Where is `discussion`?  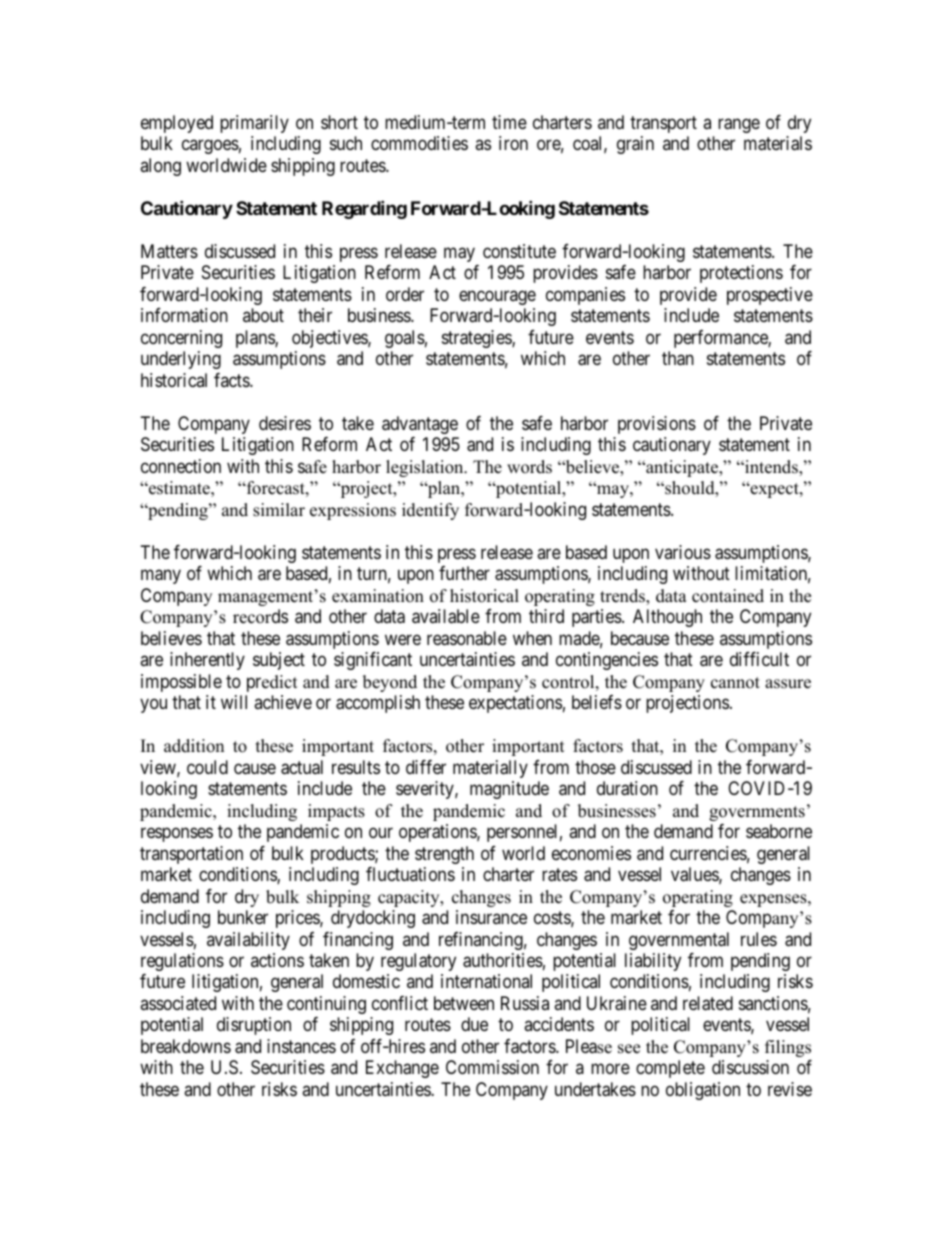
discussion is located at coordinates (750, 1067).
